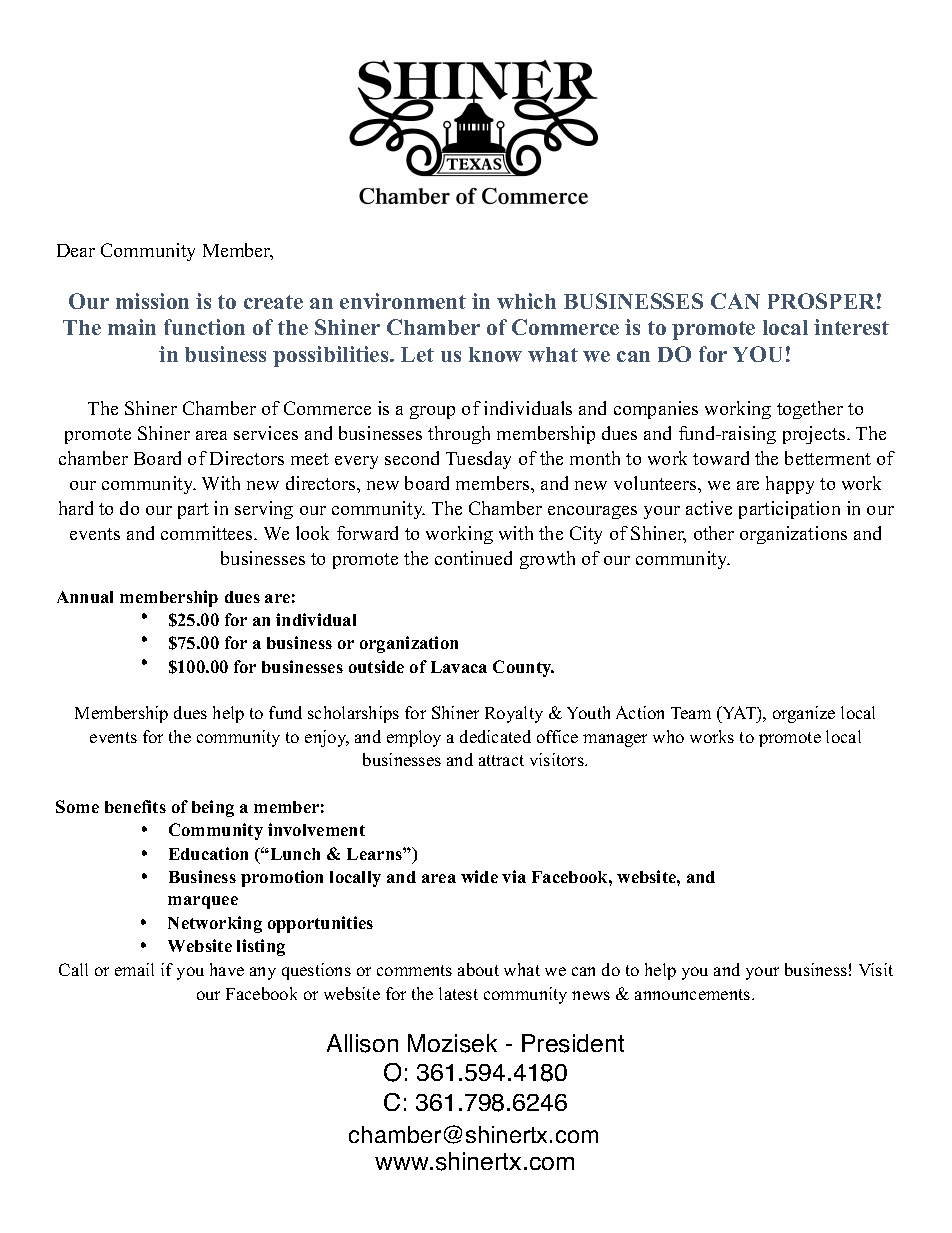  I want to click on attract, so click(501, 760).
